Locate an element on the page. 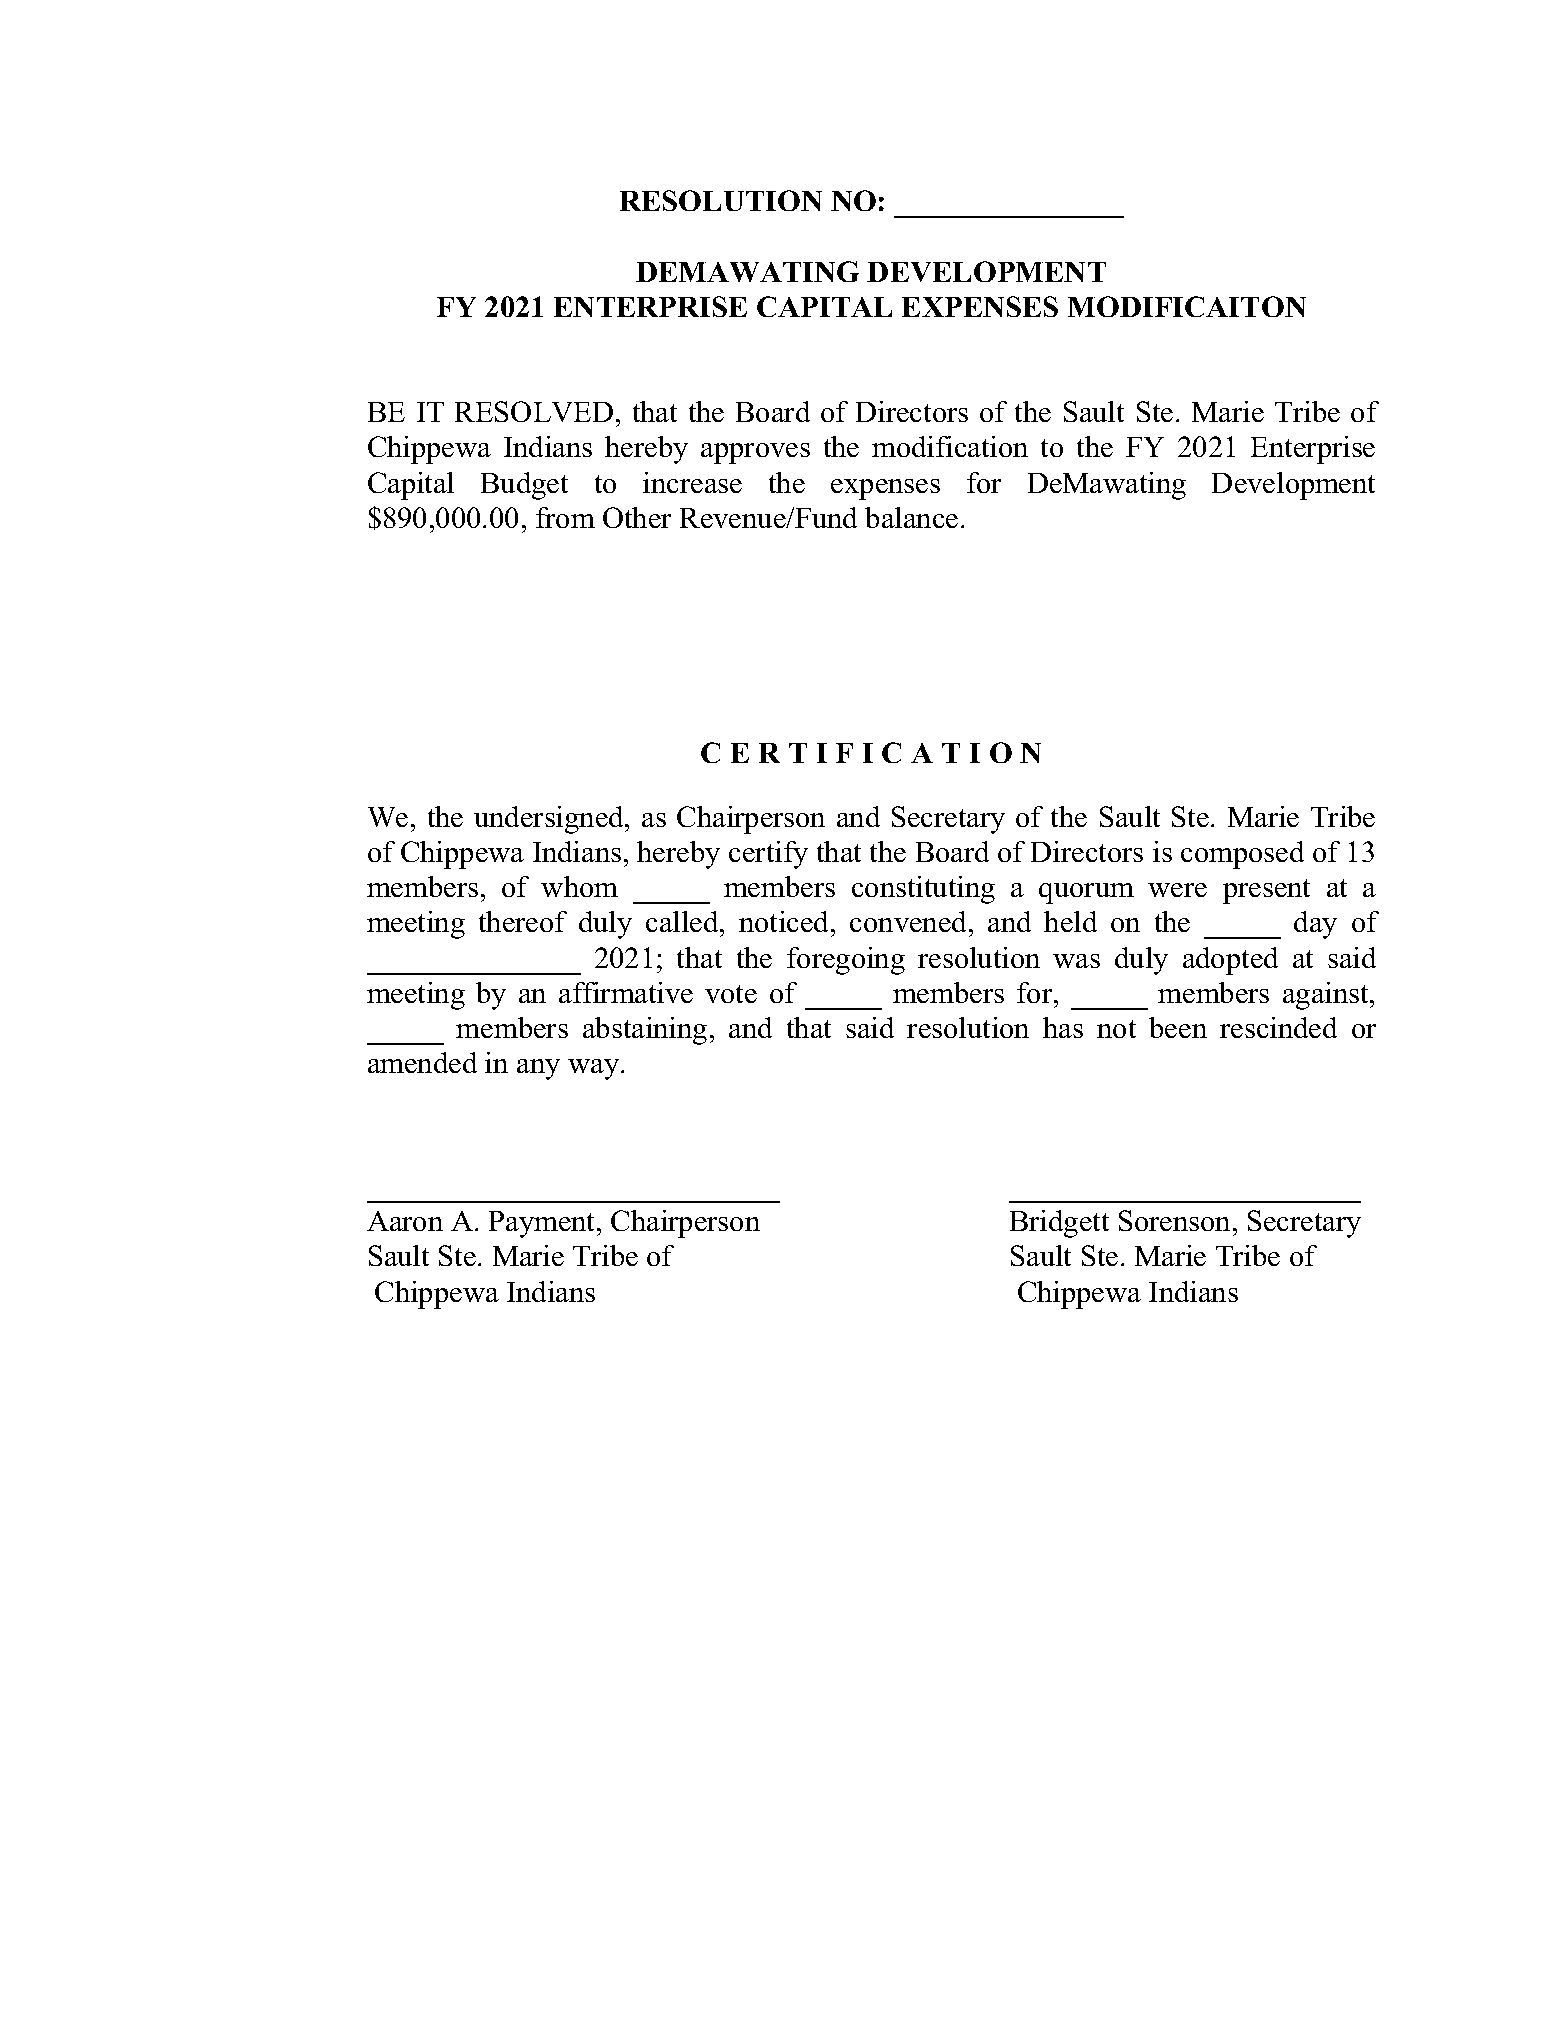 The width and height of the document is (1560, 2019). Bridgett is located at coordinates (1059, 1224).
